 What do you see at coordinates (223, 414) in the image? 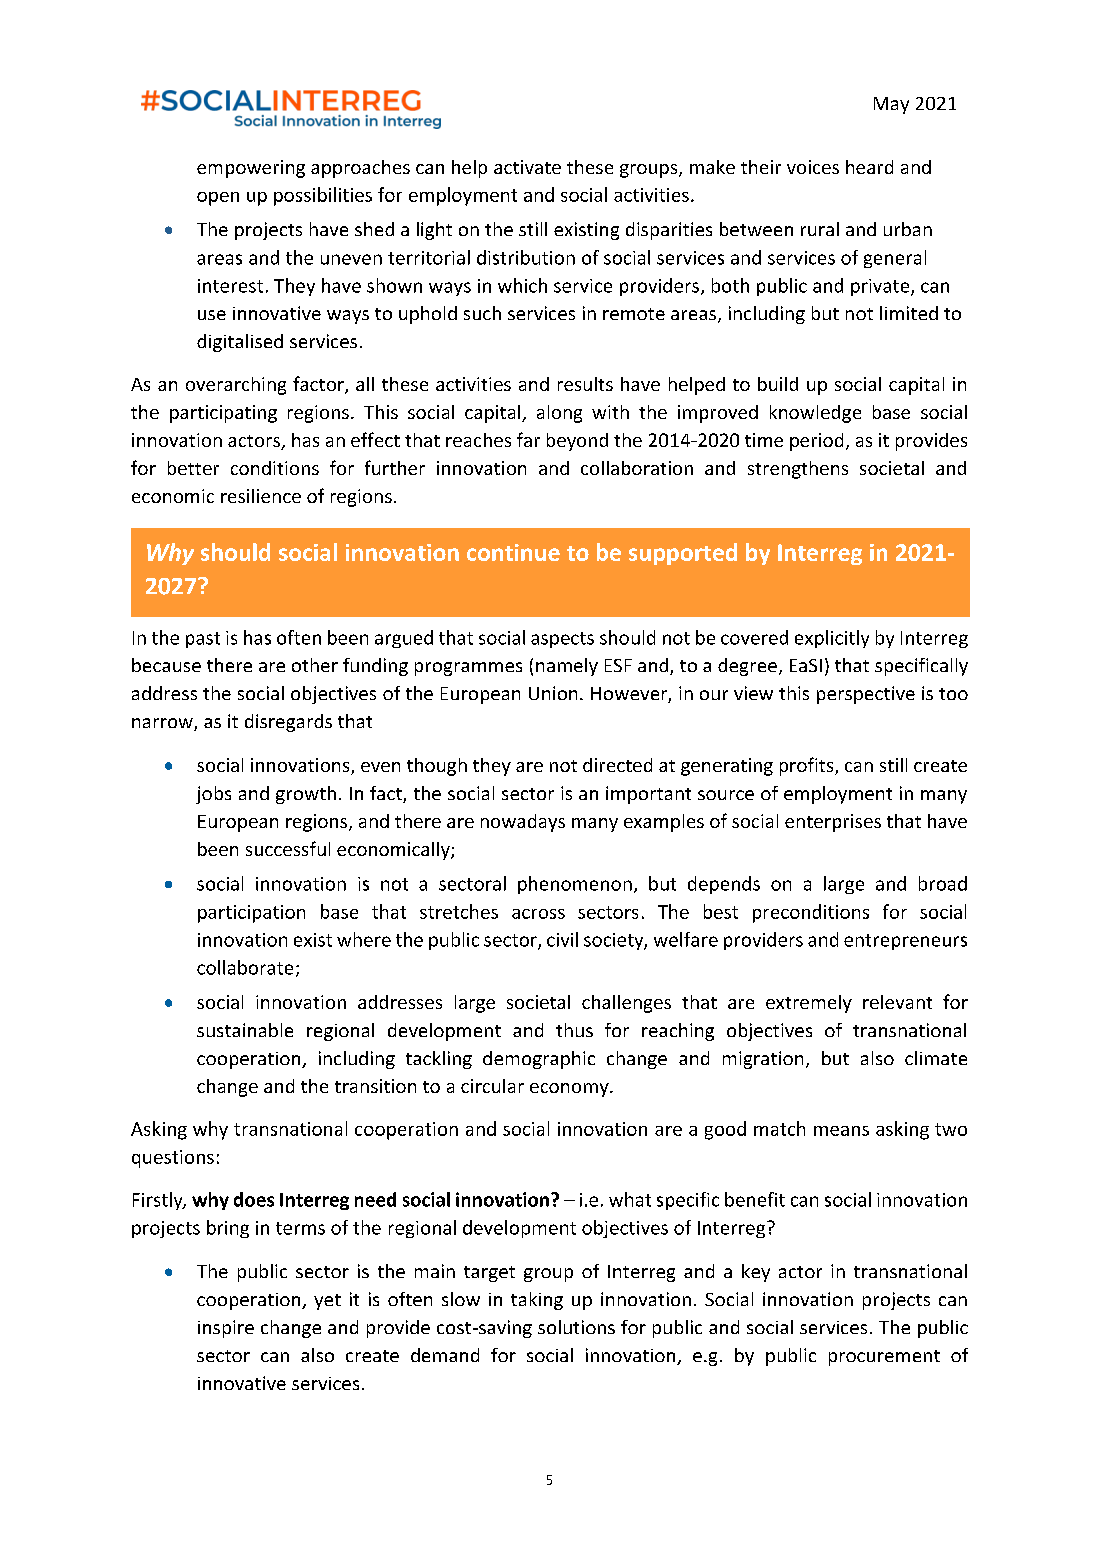
I see `participating` at bounding box center [223, 414].
